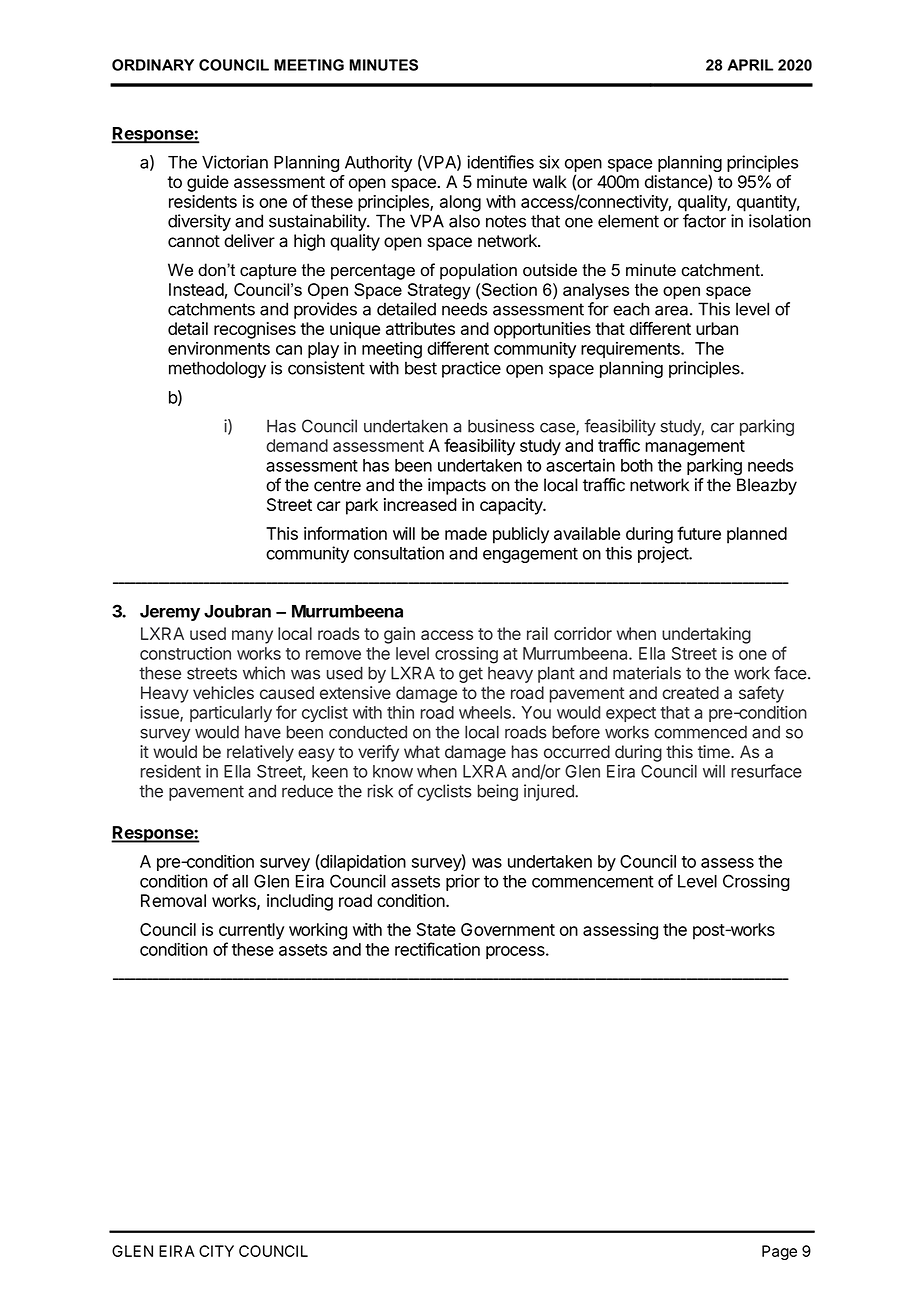 This screenshot has height=1308, width=924. What do you see at coordinates (471, 675) in the screenshot?
I see `get` at bounding box center [471, 675].
